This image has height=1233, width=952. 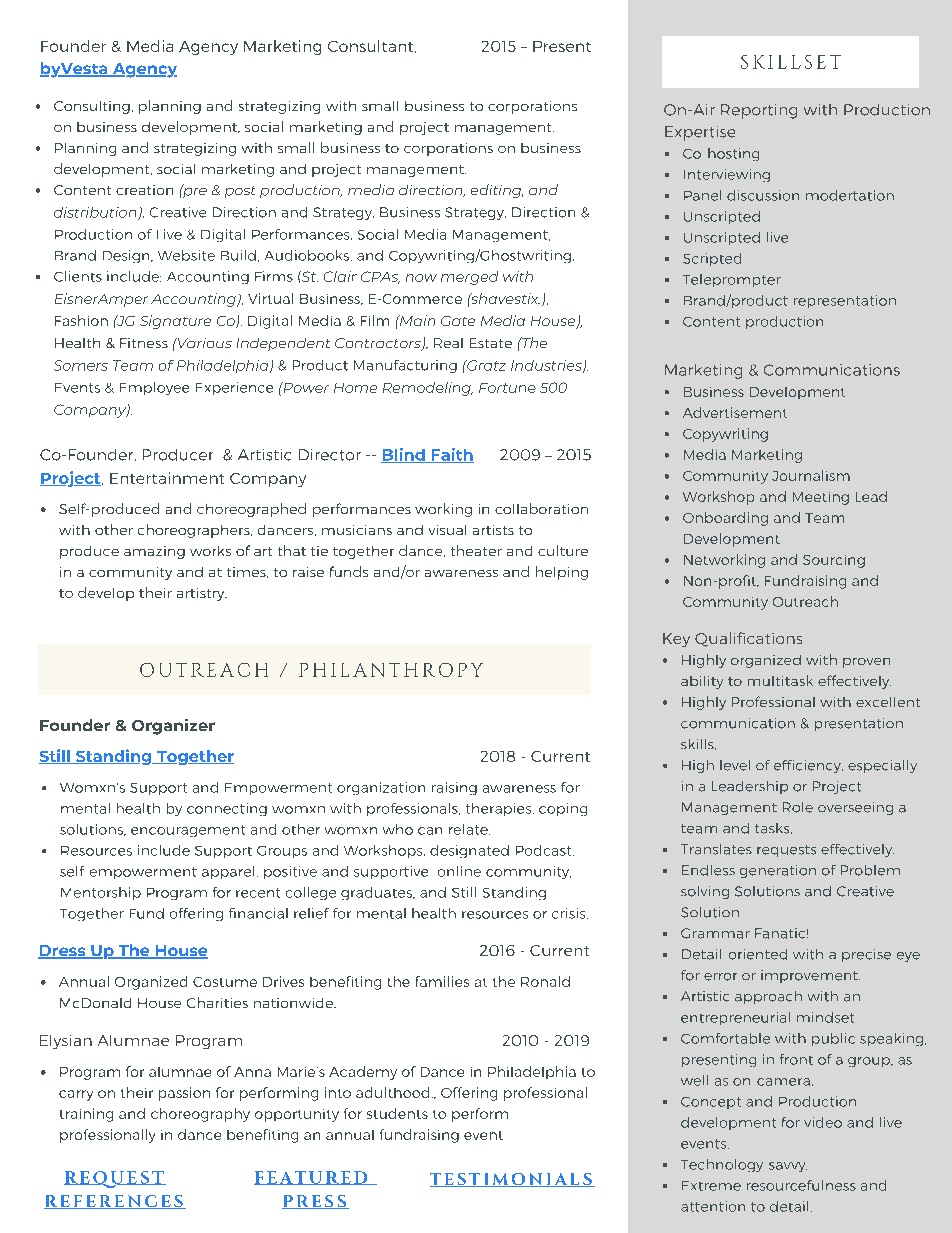 What do you see at coordinates (808, 766) in the image?
I see `efficiency` at bounding box center [808, 766].
